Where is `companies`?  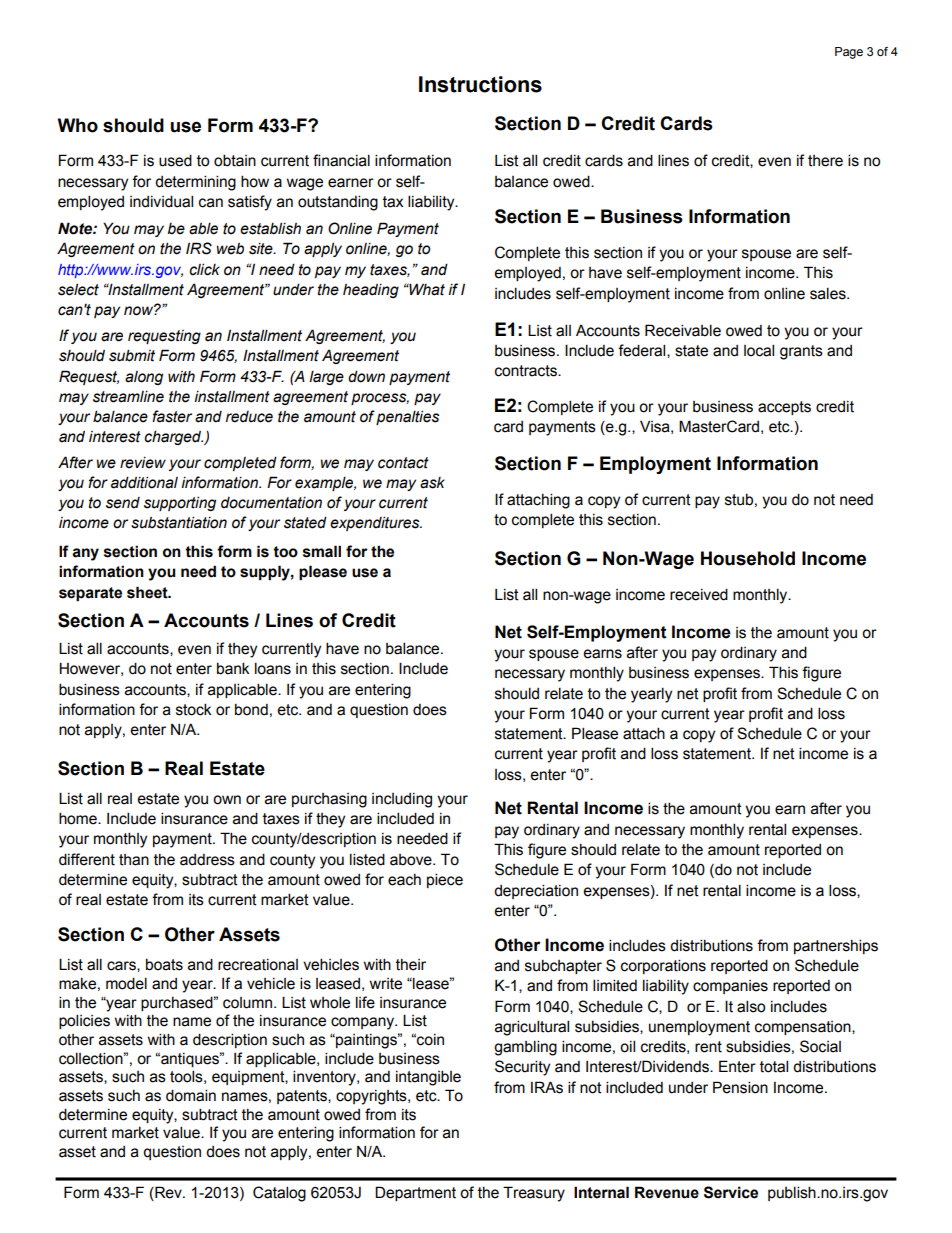
companies is located at coordinates (730, 987).
